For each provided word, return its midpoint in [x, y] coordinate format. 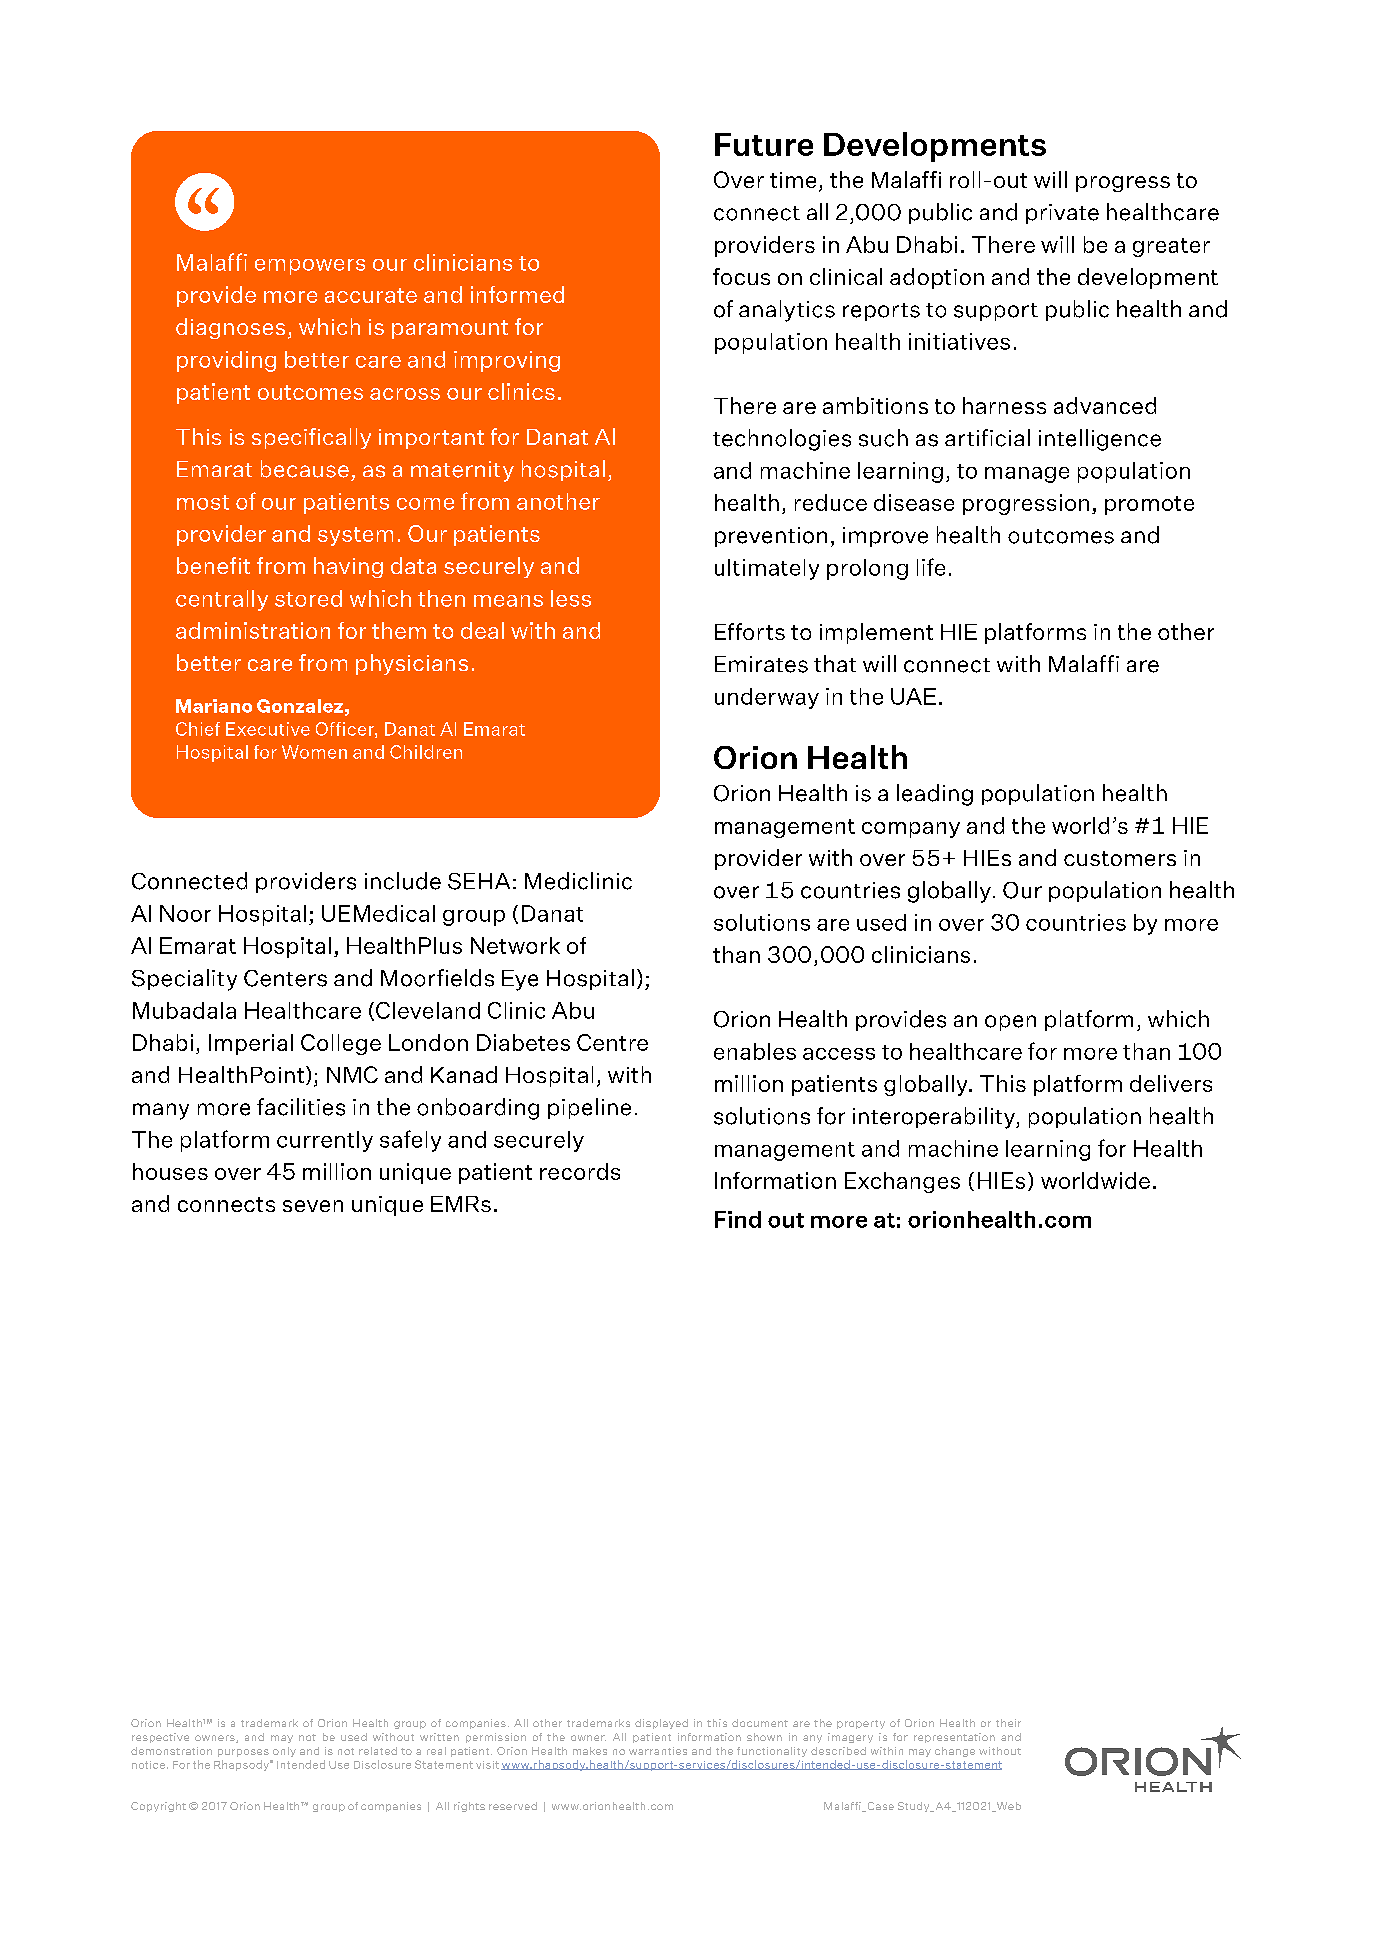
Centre [612, 1042]
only [284, 1752]
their [1008, 1723]
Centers [285, 978]
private [1062, 214]
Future [764, 144]
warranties [658, 1751]
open [1010, 1023]
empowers [310, 267]
